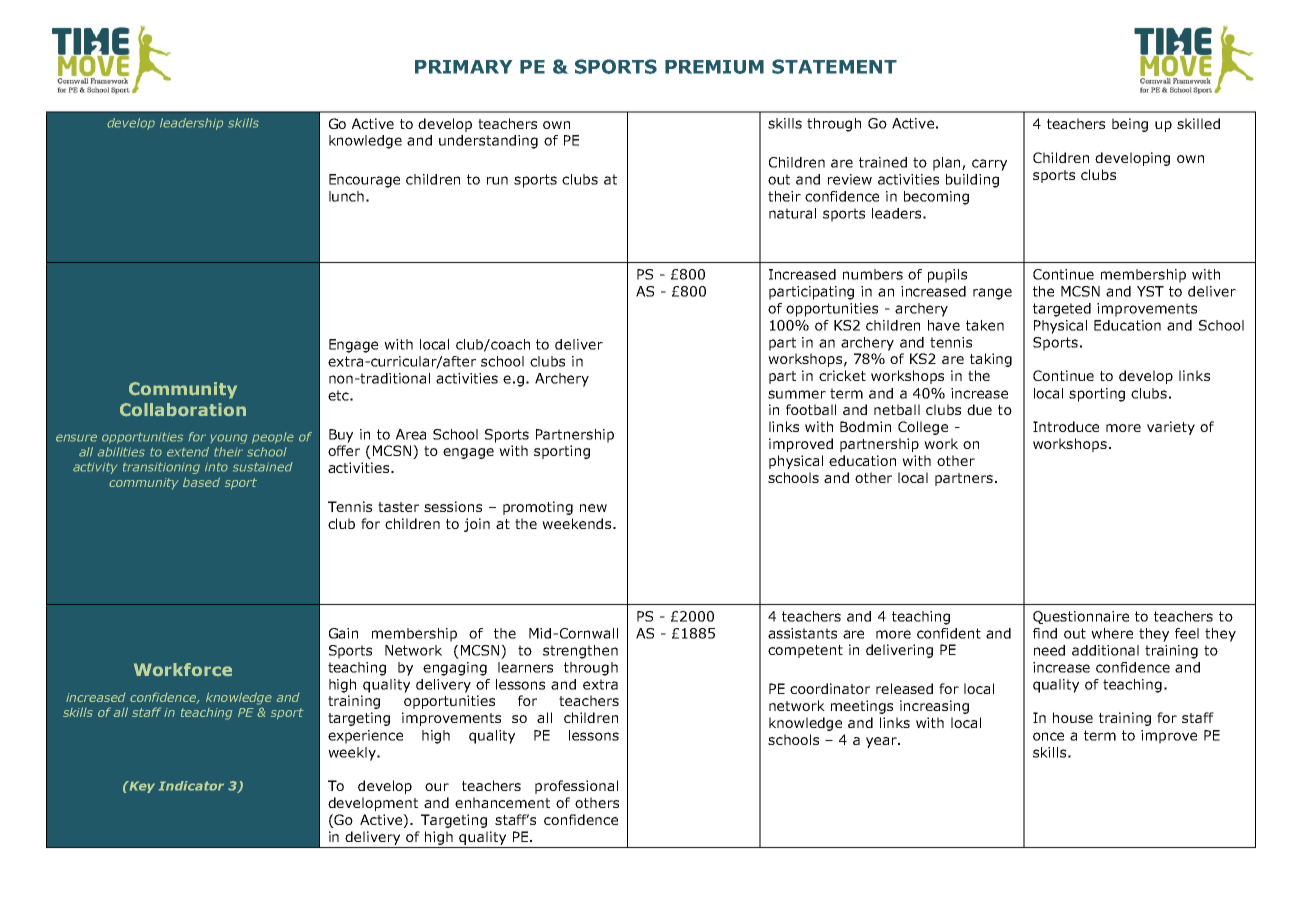 The width and height of the document is (1308, 924). I want to click on once, so click(1048, 736).
